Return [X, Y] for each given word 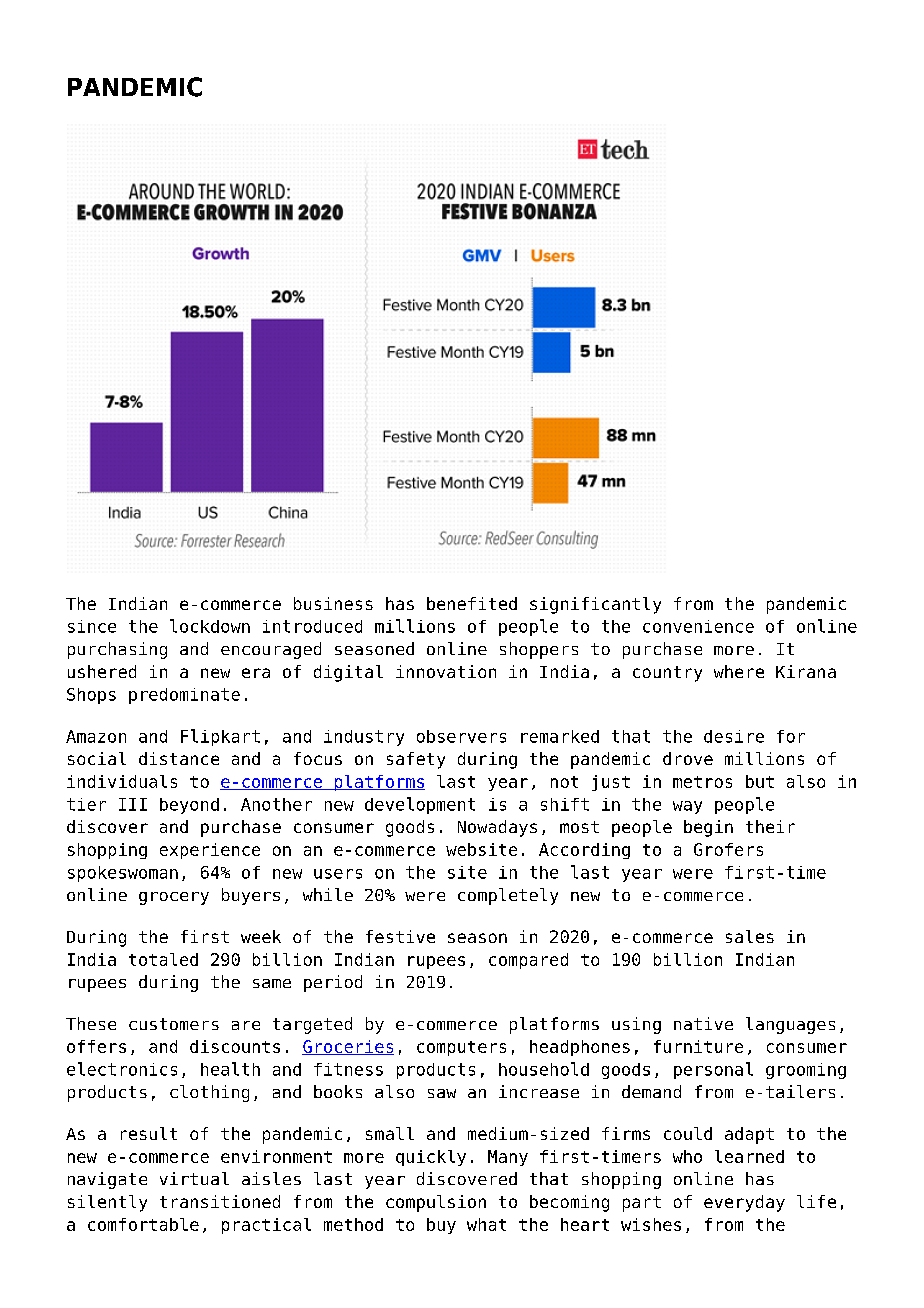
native [703, 1023]
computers [461, 1048]
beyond [189, 806]
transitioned [220, 1201]
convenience [698, 626]
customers [174, 1024]
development [420, 805]
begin [708, 828]
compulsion [436, 1203]
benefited [472, 603]
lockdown [210, 626]
